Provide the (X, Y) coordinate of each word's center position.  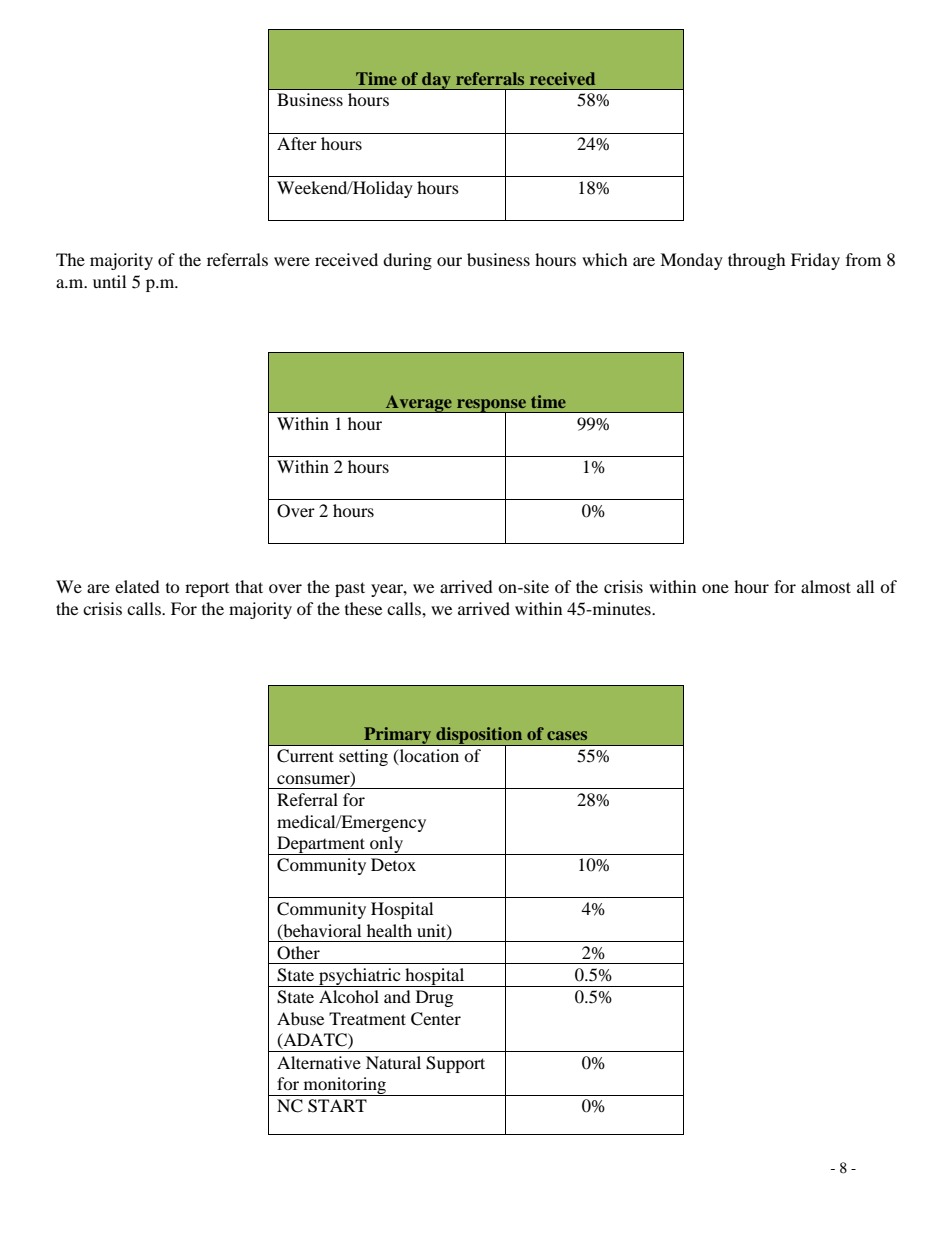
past (350, 589)
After (297, 143)
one (715, 588)
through (757, 261)
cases (567, 735)
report (207, 590)
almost (826, 586)
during (407, 261)
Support (455, 1064)
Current (305, 756)
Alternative (319, 1062)
